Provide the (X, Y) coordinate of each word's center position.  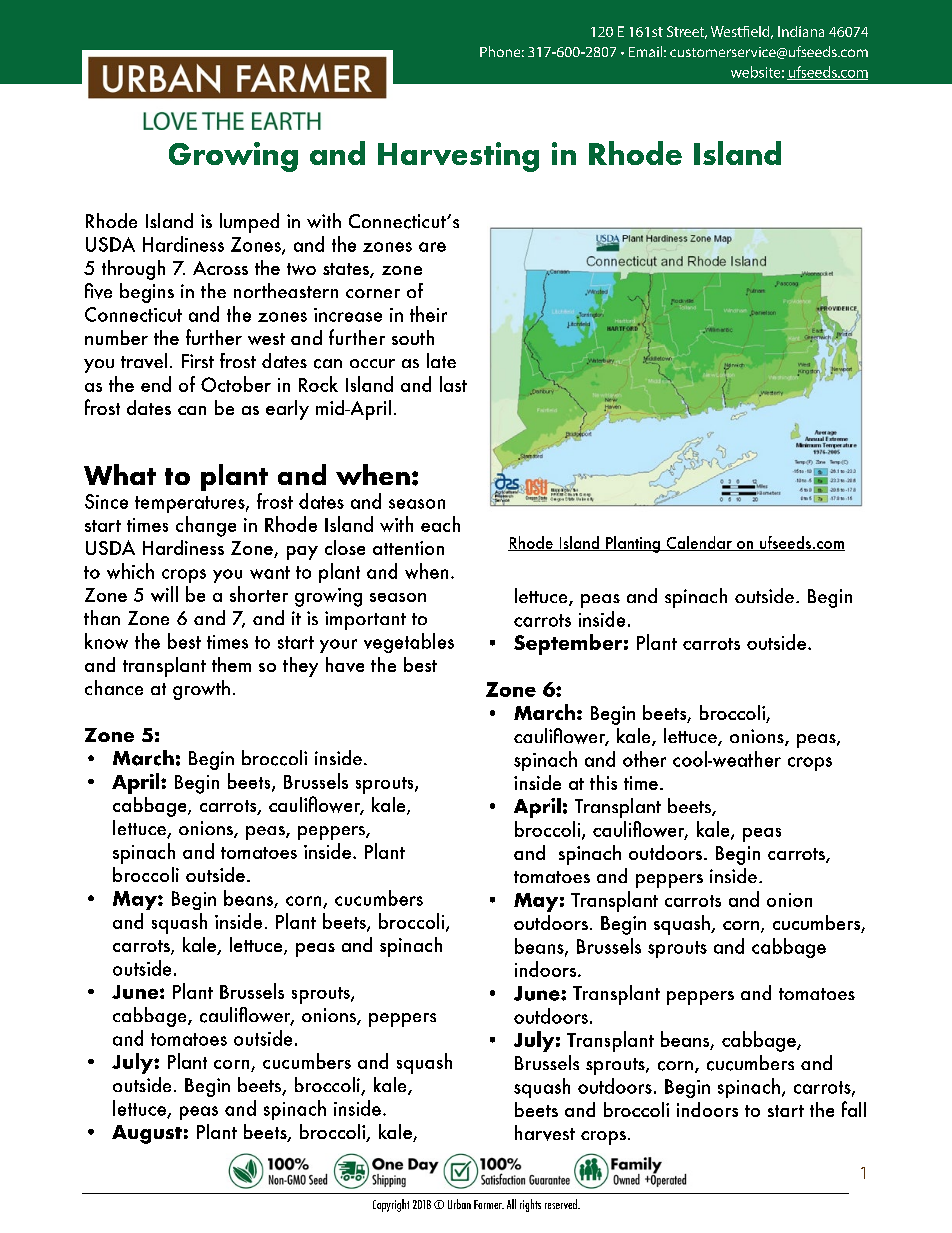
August (147, 1134)
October (236, 384)
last (453, 384)
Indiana (801, 31)
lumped (249, 223)
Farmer (489, 1204)
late (441, 360)
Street (687, 32)
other (644, 759)
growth (201, 690)
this (603, 782)
